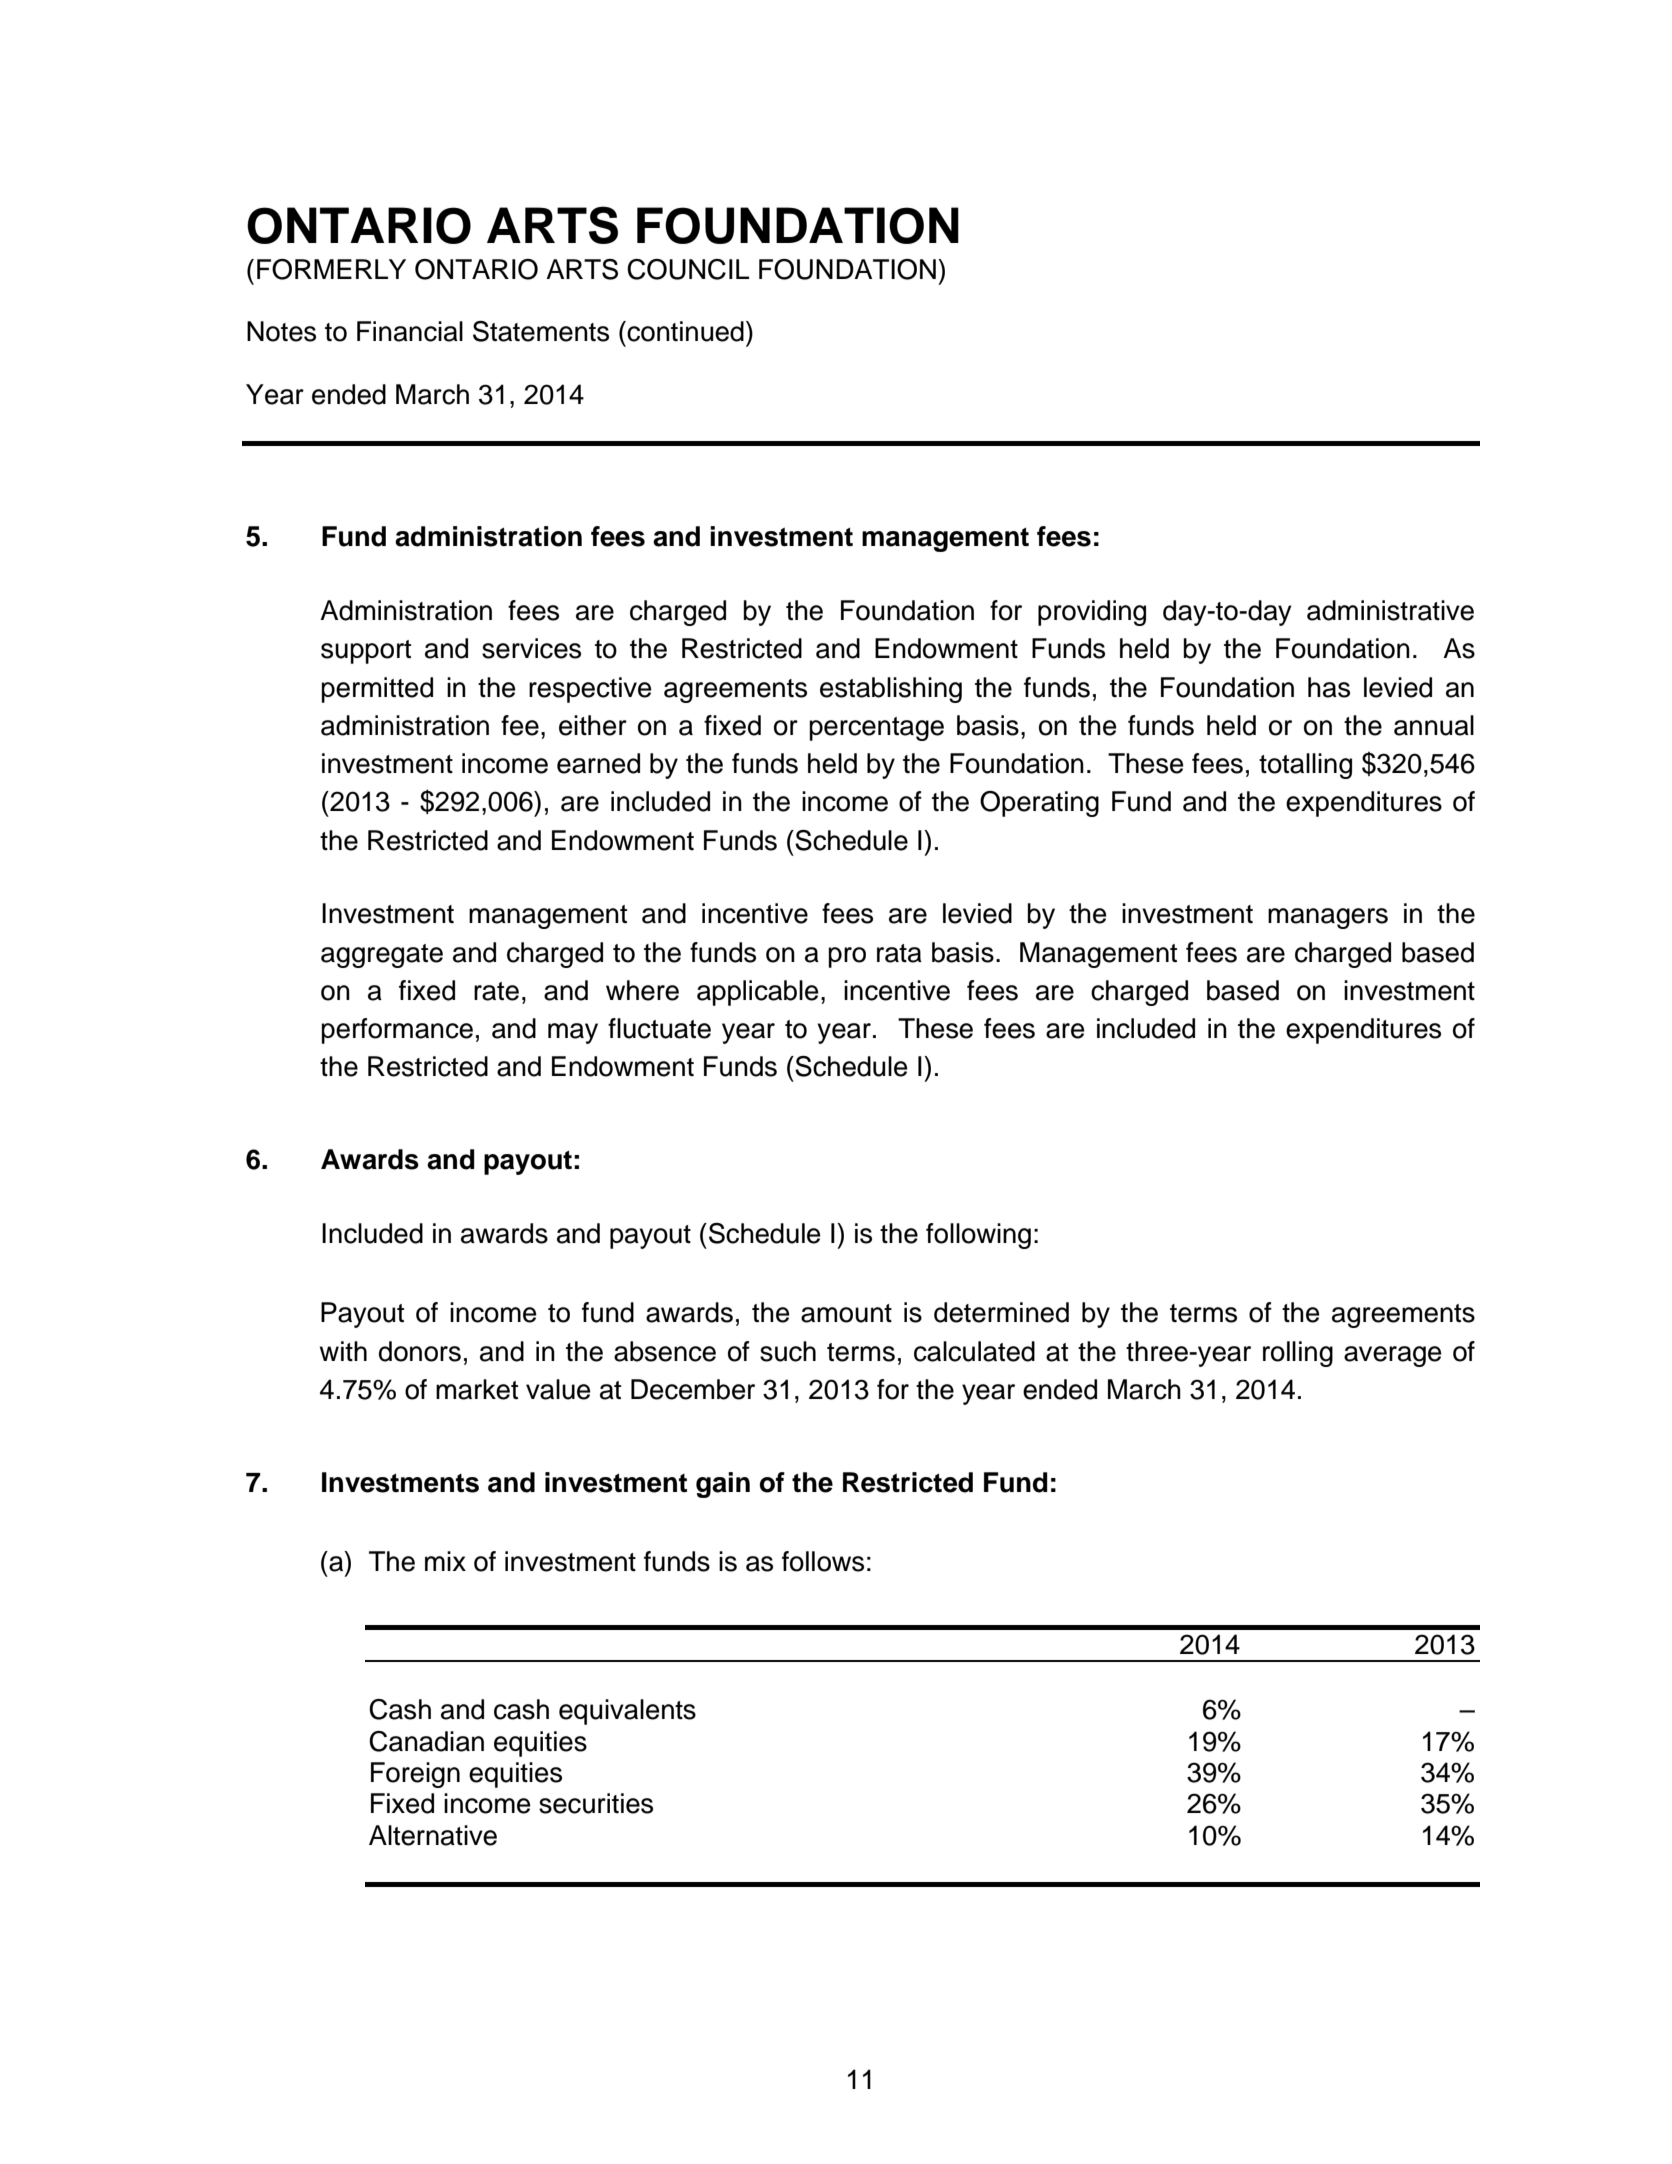 The height and width of the screenshot is (2164, 1672). I want to click on establishing, so click(891, 690).
